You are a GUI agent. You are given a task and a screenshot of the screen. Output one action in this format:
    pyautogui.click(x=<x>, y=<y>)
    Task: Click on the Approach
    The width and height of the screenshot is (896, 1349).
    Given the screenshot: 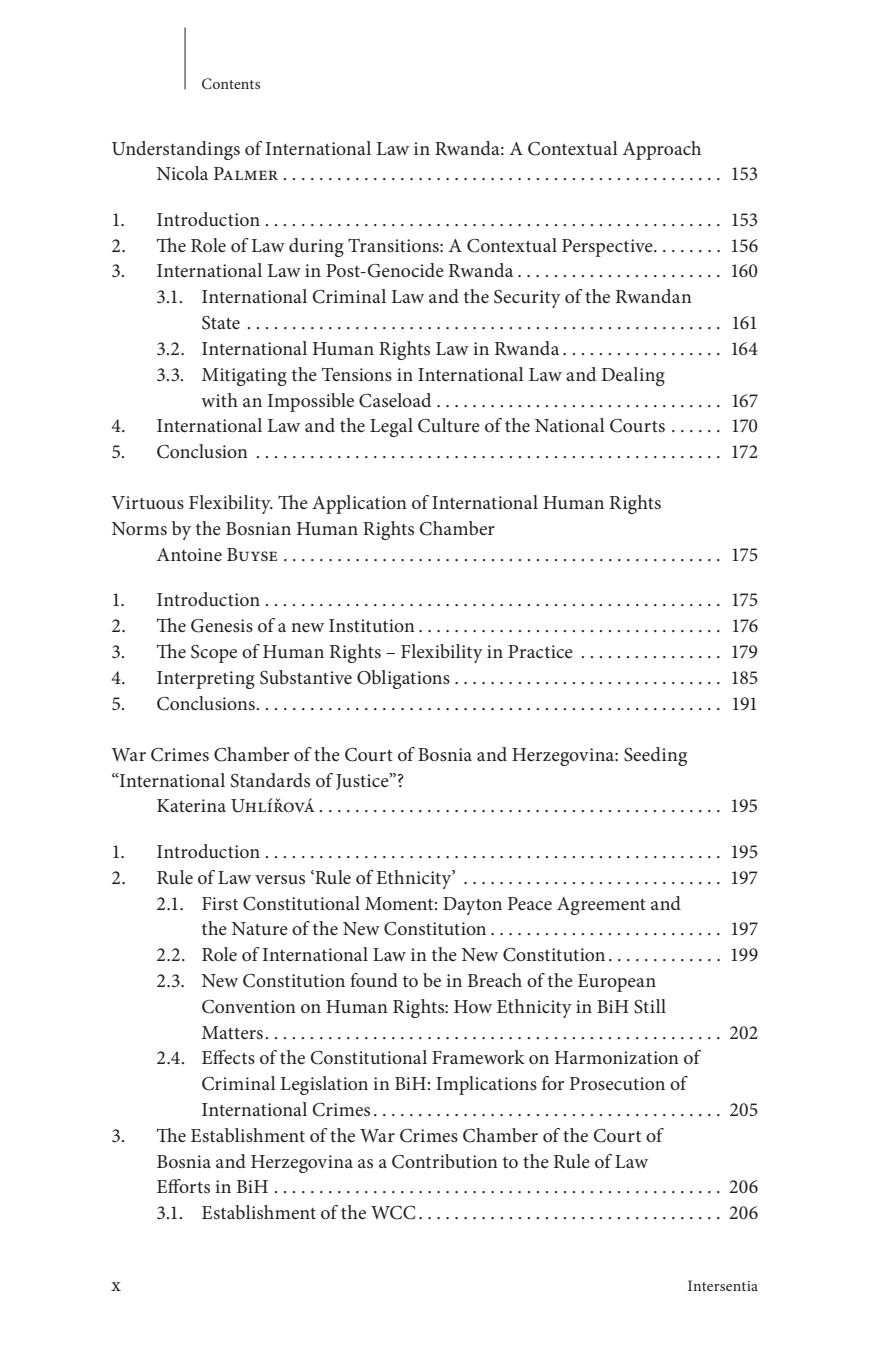 What is the action you would take?
    pyautogui.click(x=662, y=150)
